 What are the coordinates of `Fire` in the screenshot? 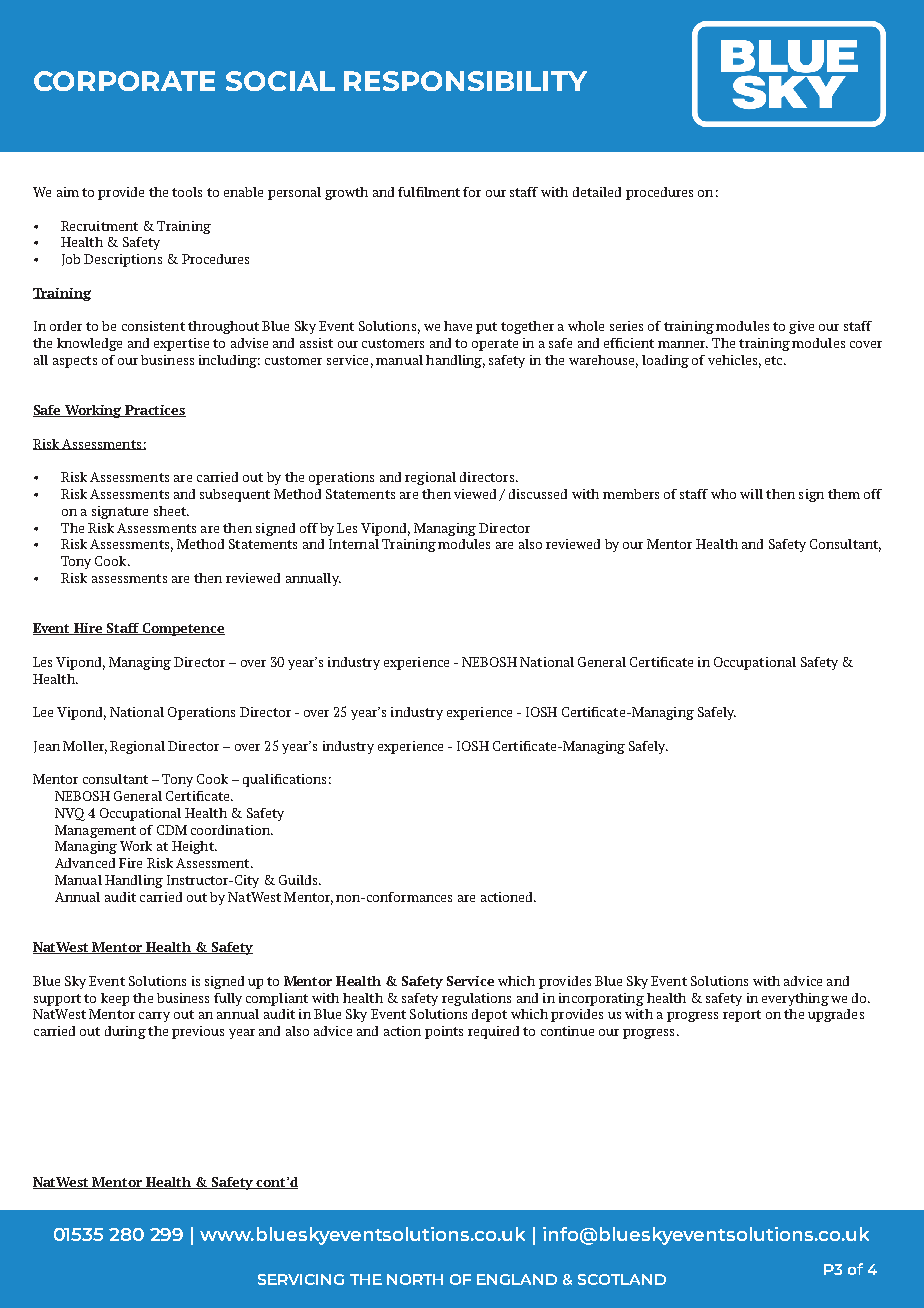 It's located at (130, 863).
